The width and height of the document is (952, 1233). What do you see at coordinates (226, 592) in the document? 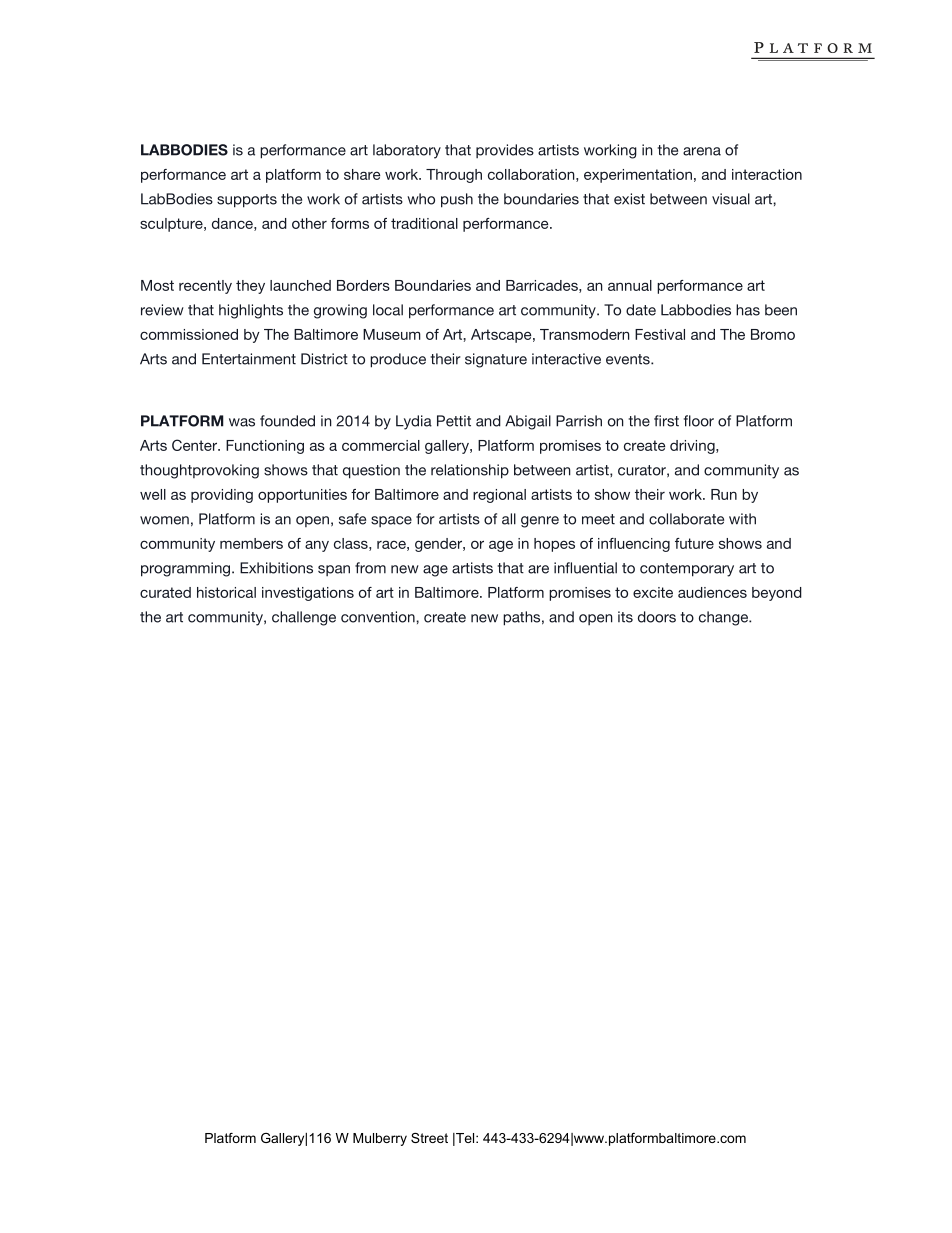
I see `historical` at bounding box center [226, 592].
